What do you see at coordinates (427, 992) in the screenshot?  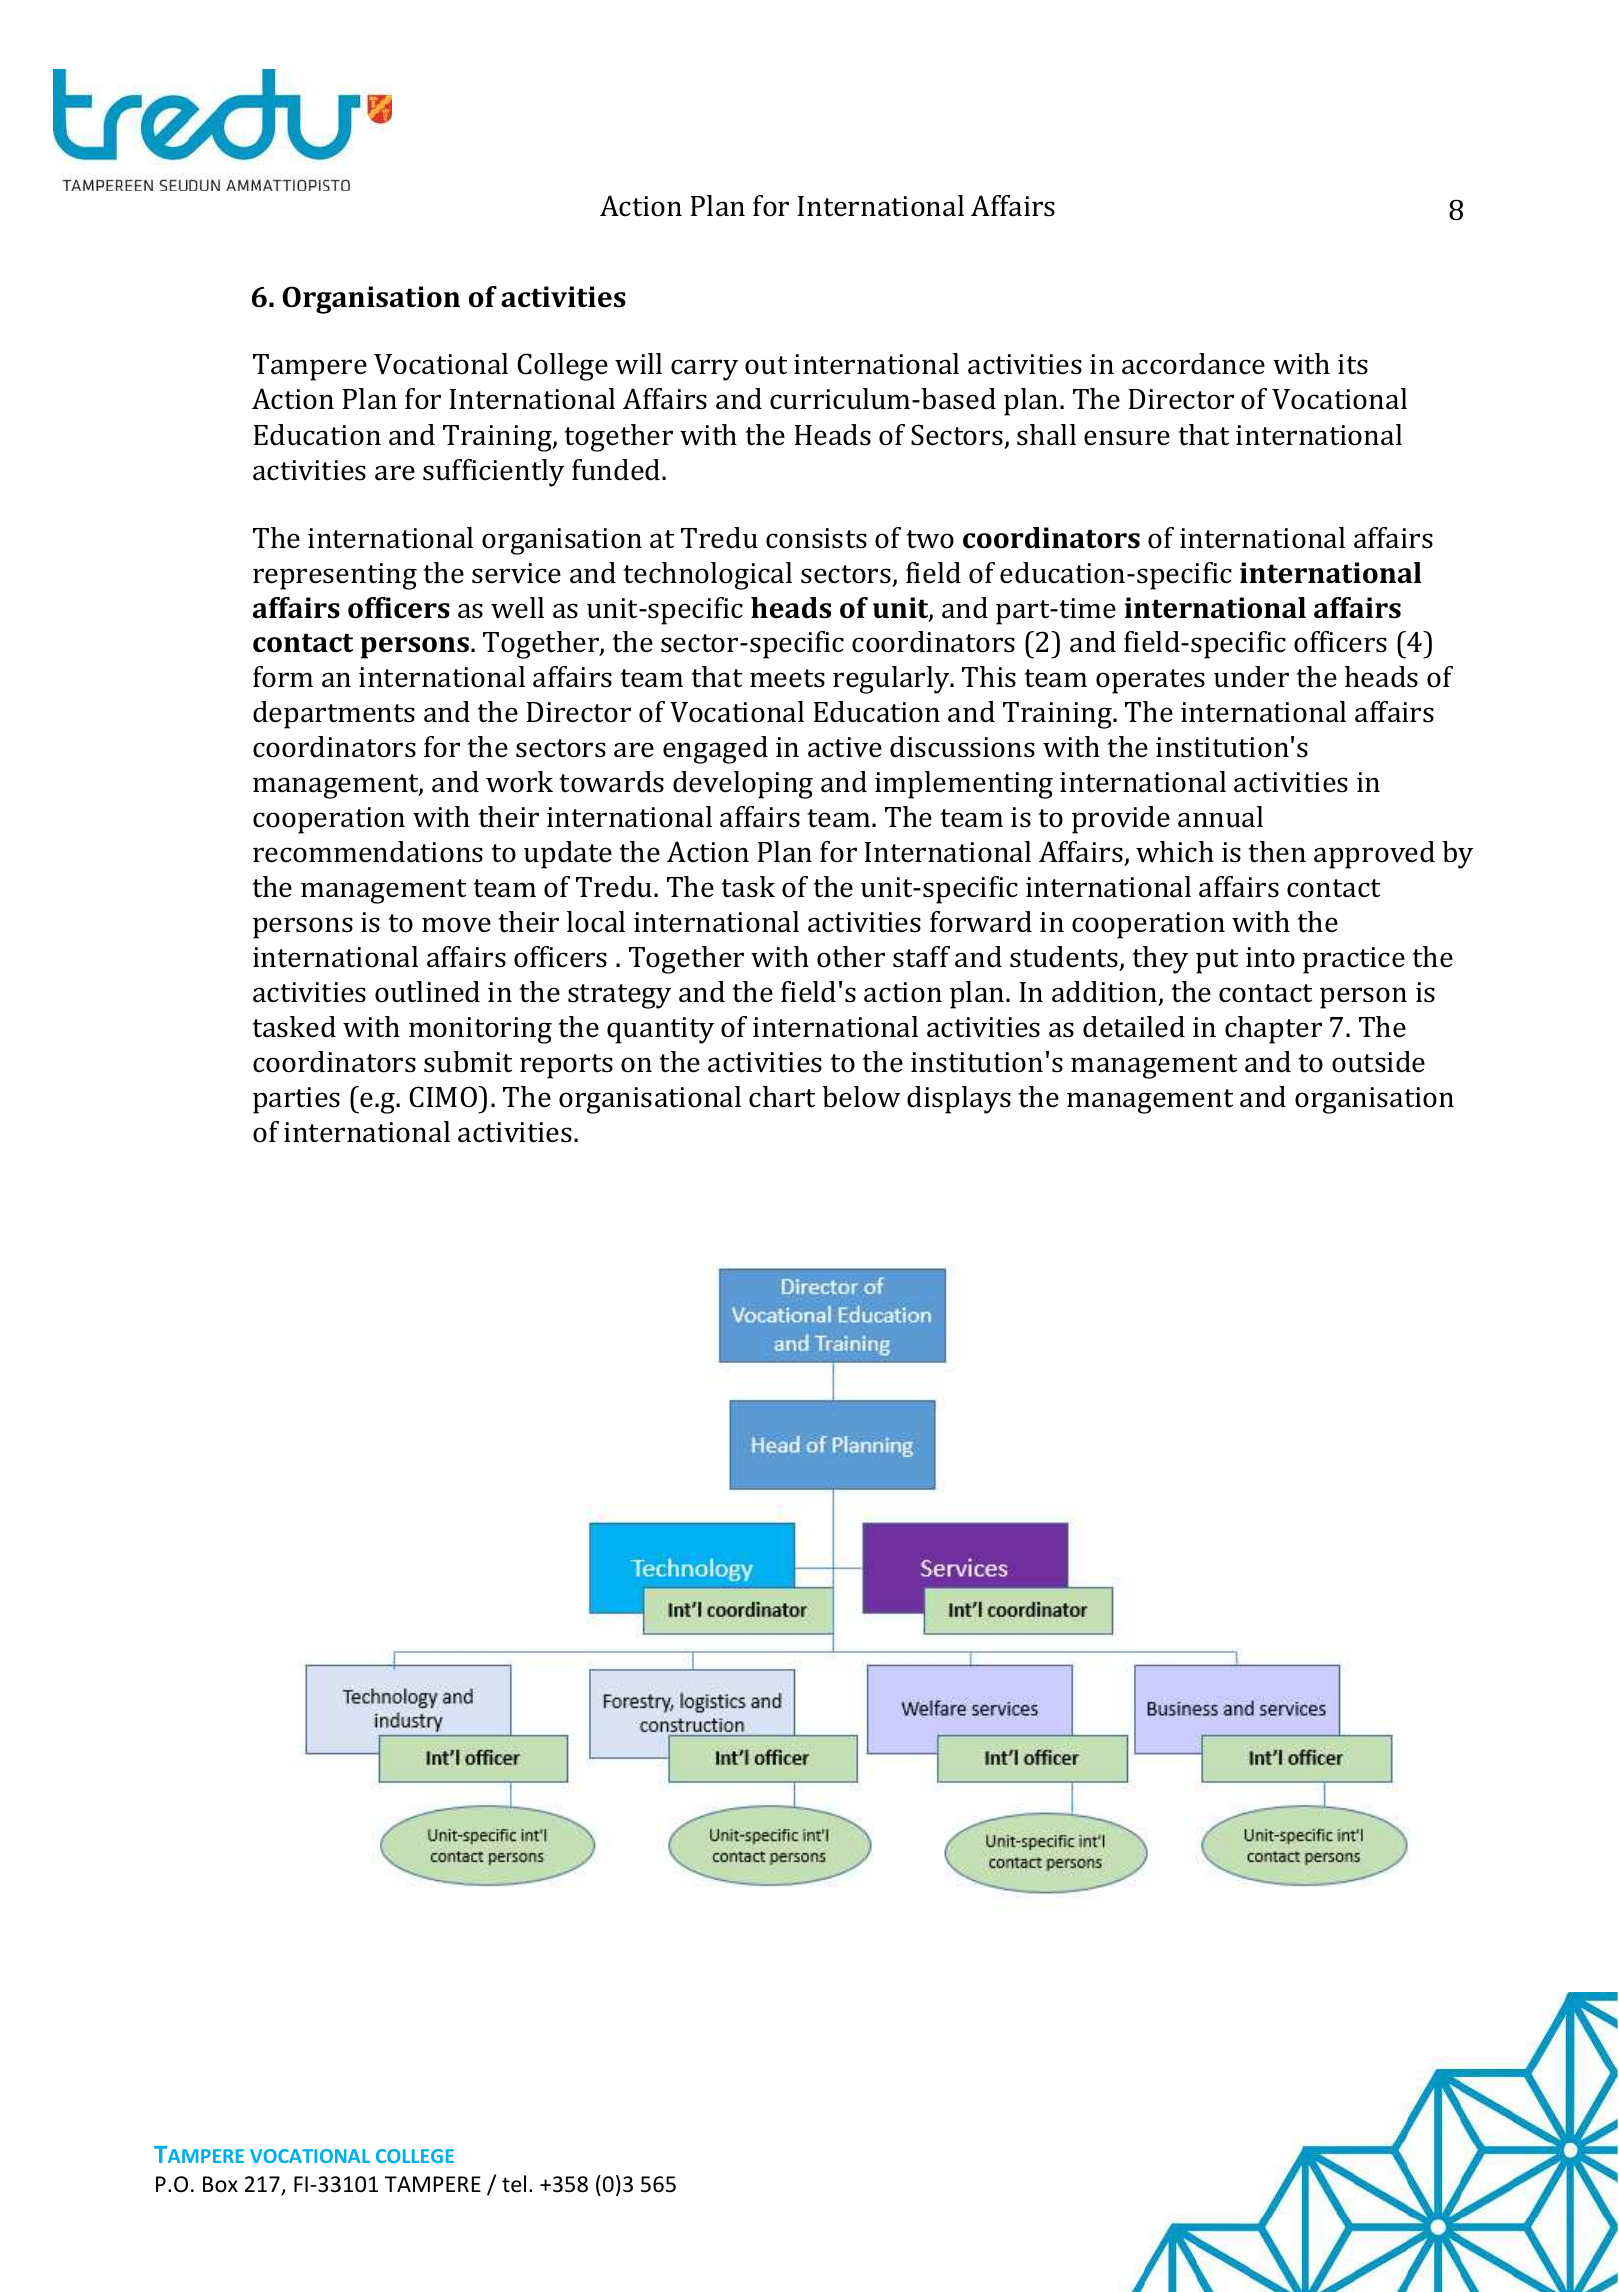 I see `outlined` at bounding box center [427, 992].
